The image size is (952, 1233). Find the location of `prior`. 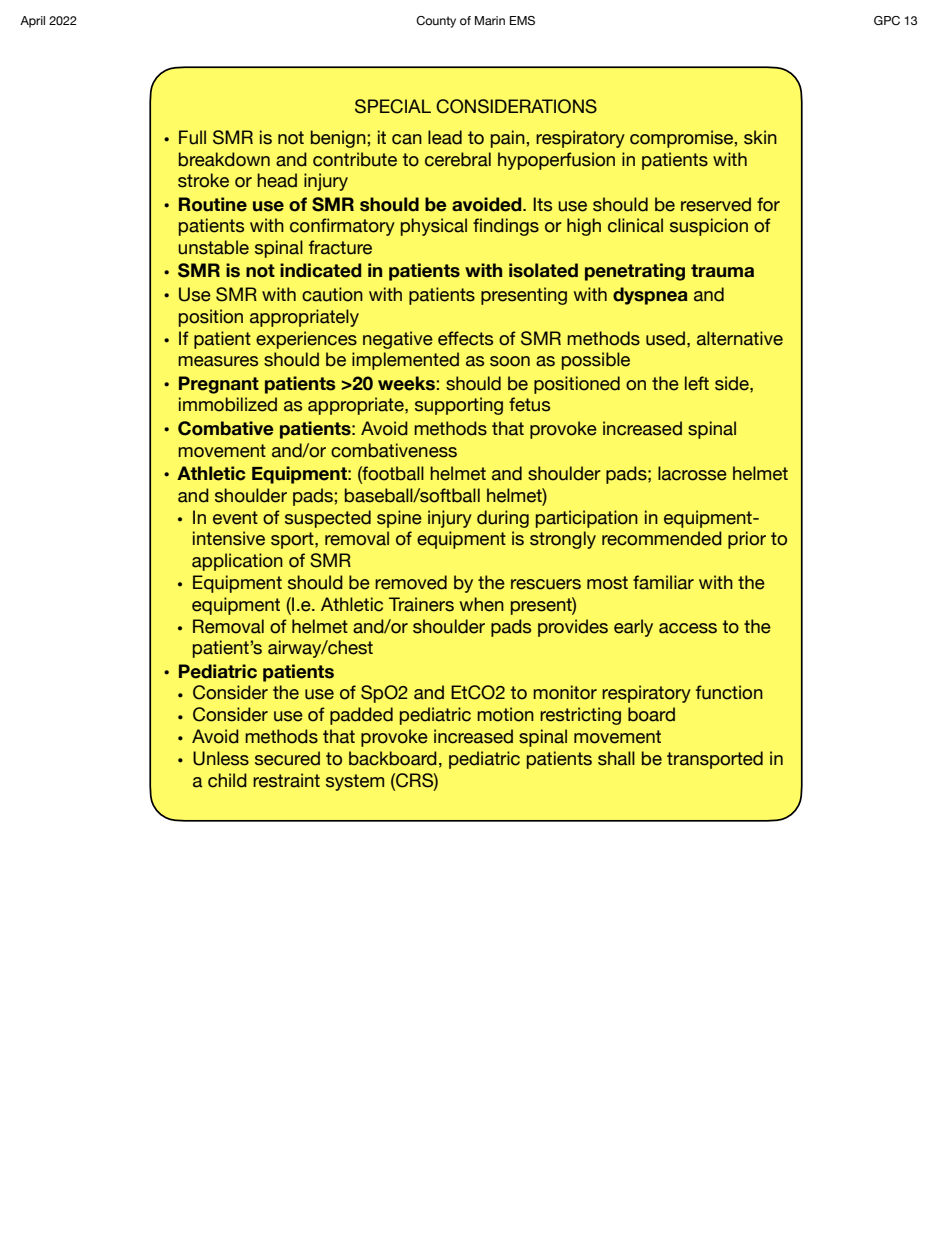

prior is located at coordinates (747, 540).
